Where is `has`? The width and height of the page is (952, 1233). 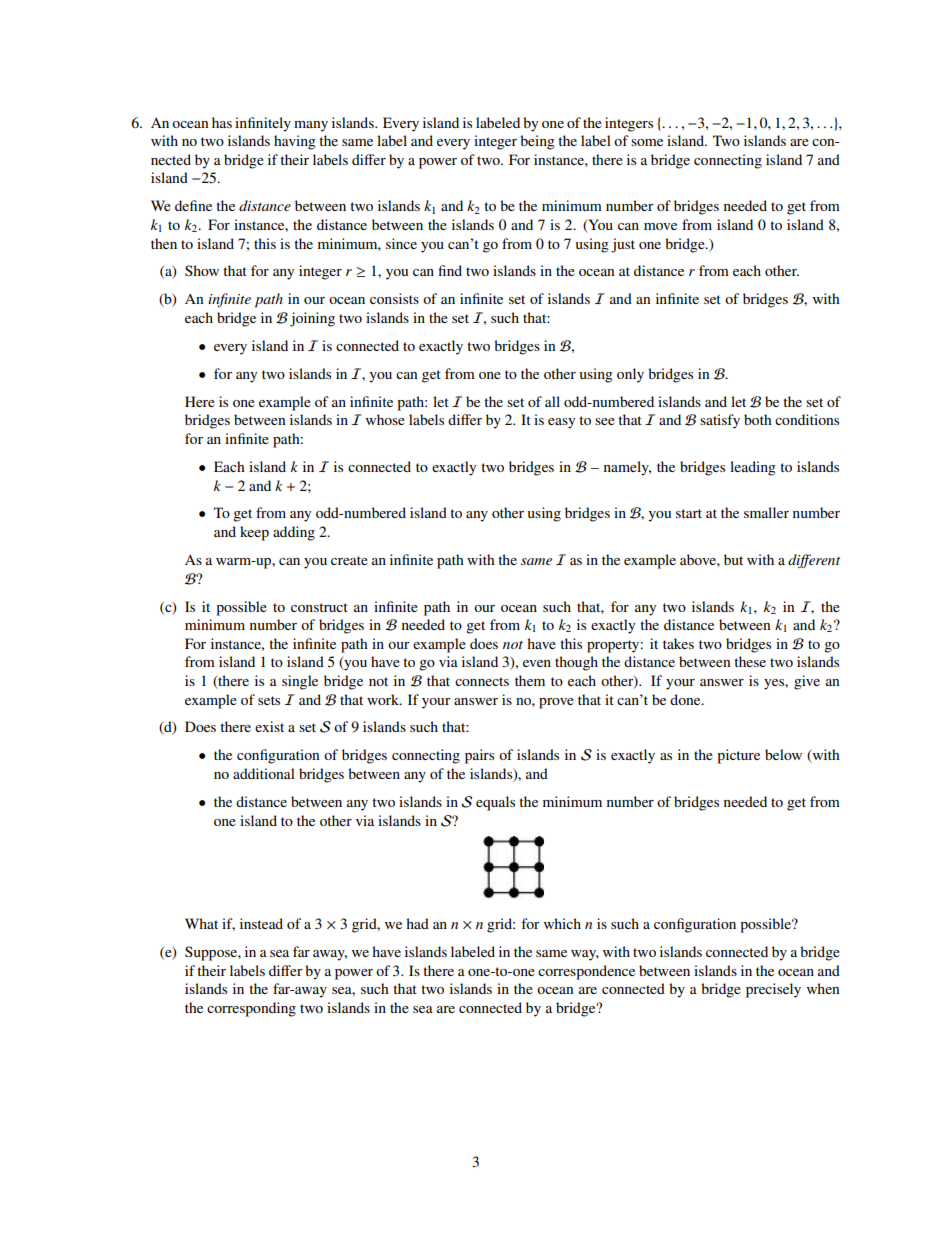
has is located at coordinates (222, 122).
